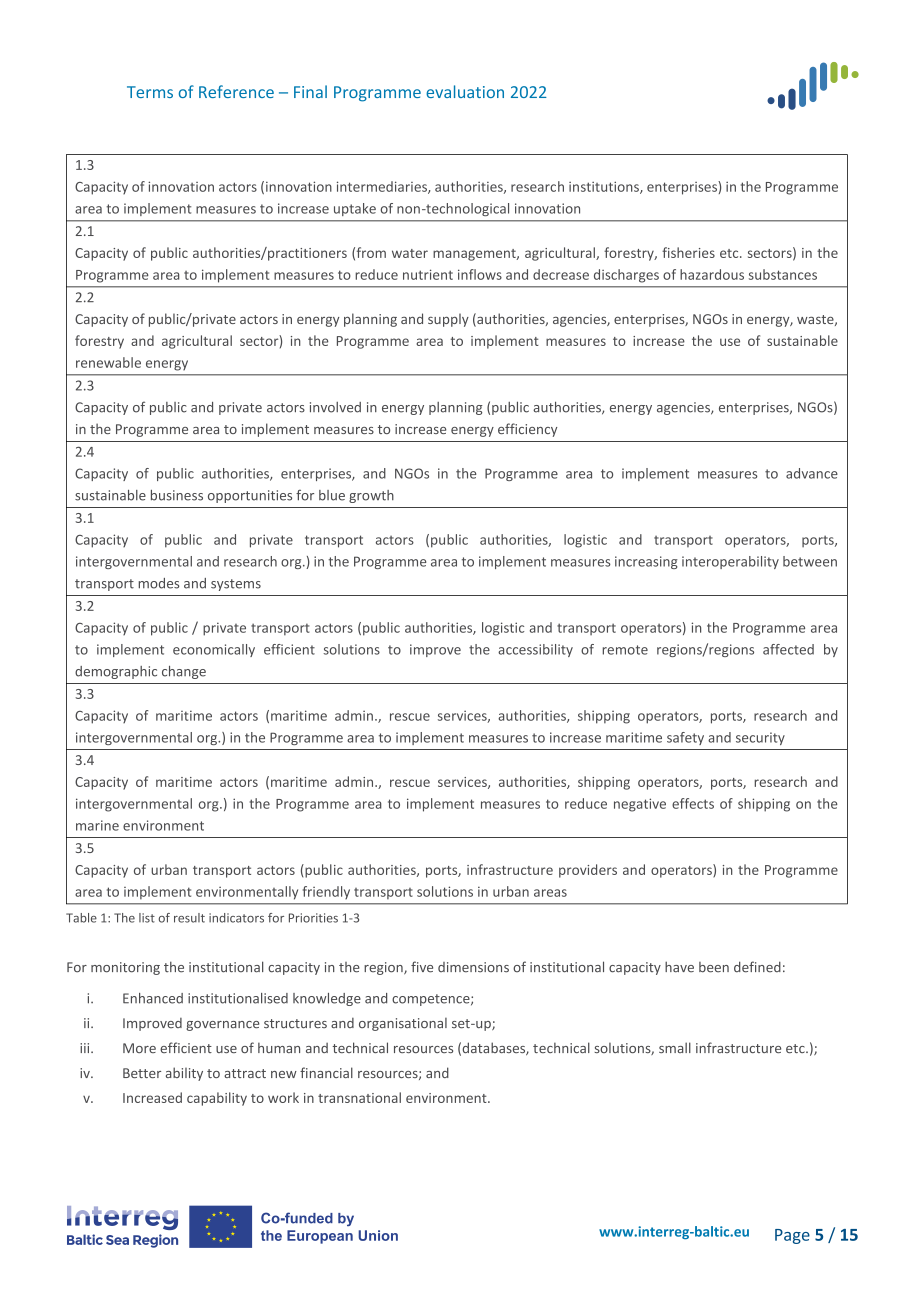 The image size is (924, 1308). What do you see at coordinates (465, 91) in the page?
I see `evaluation` at bounding box center [465, 91].
